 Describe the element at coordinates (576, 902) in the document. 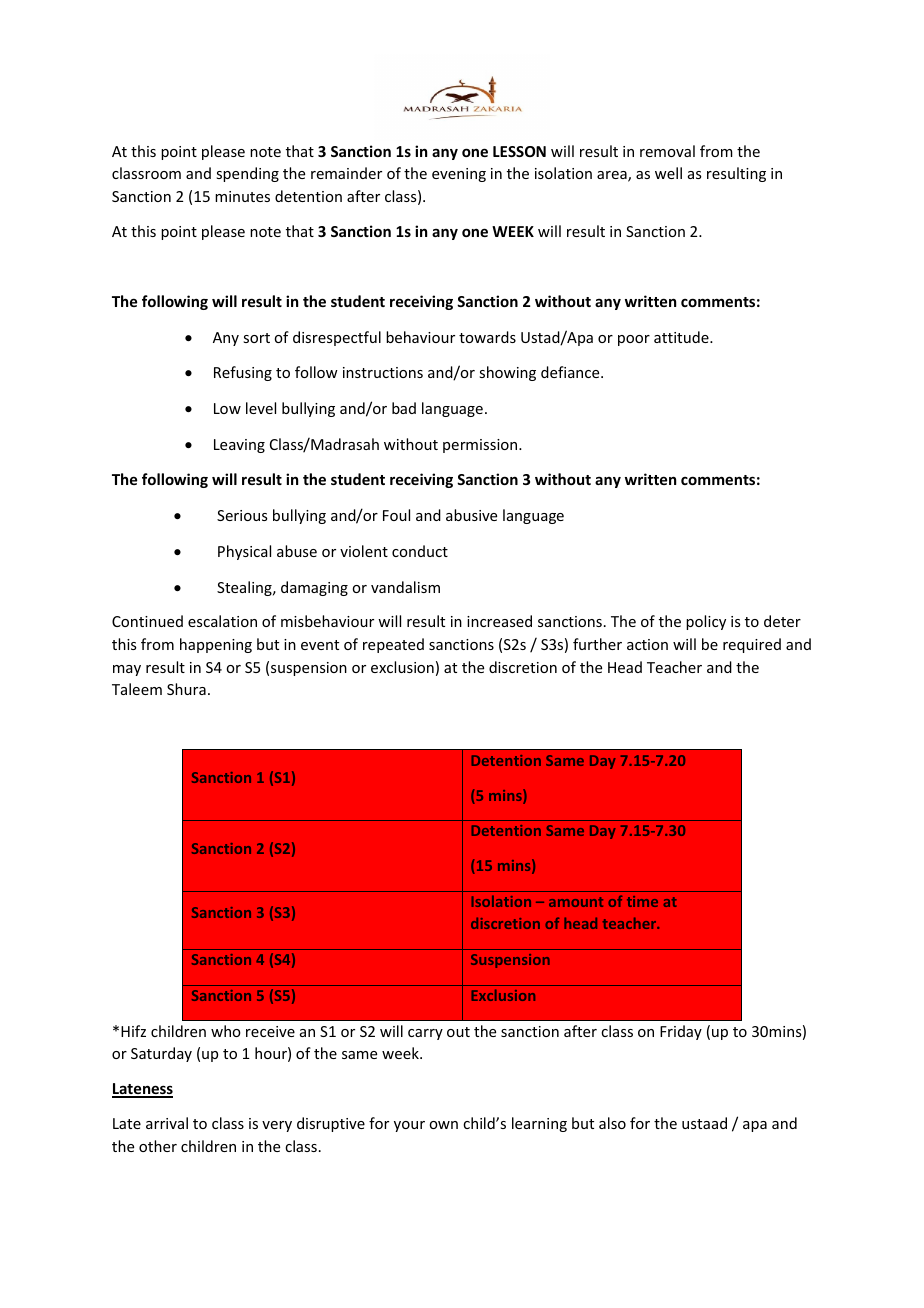

I see `amount` at that location.
